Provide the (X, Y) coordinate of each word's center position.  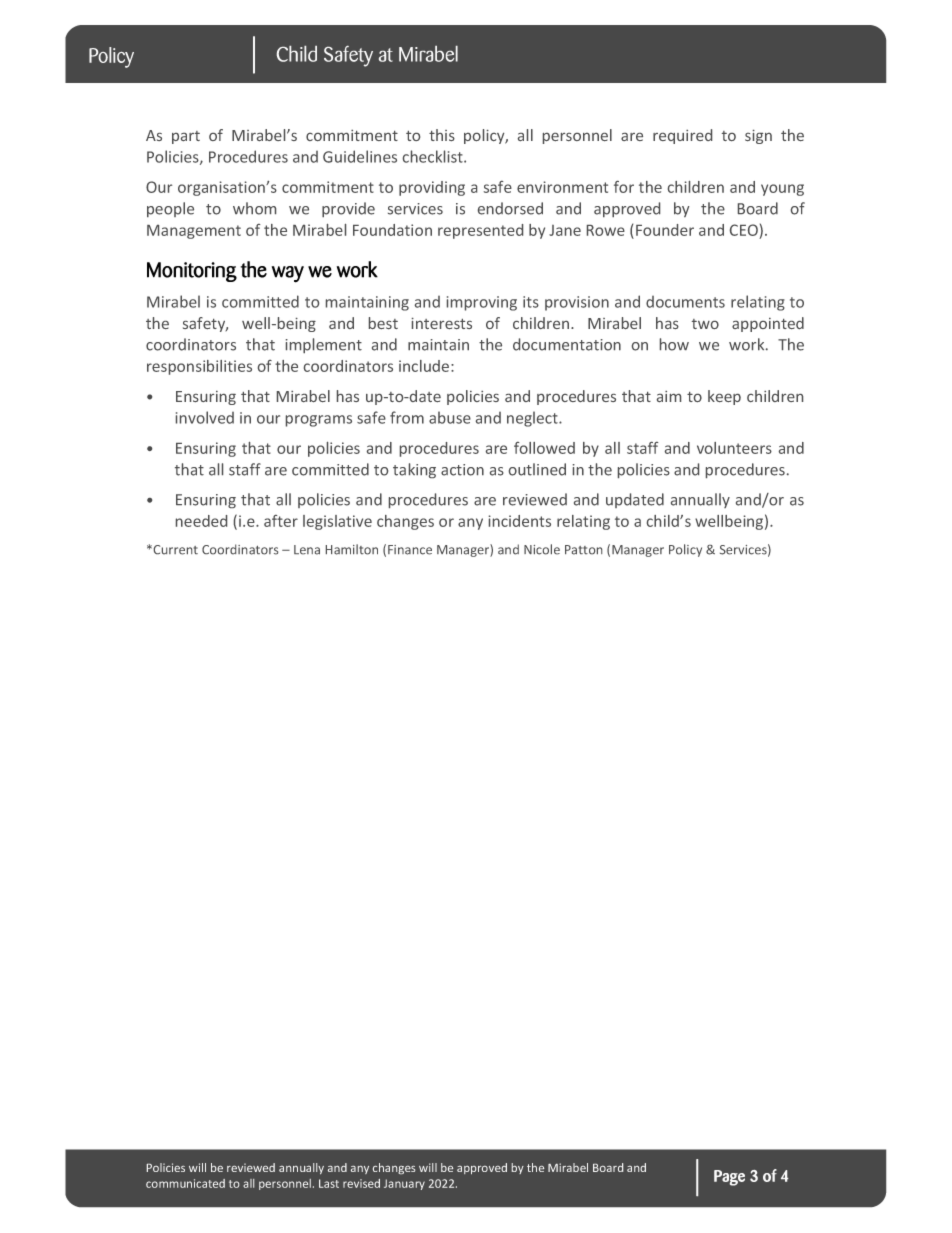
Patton (583, 550)
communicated (185, 1183)
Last (329, 1183)
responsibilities (199, 367)
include (424, 366)
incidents (520, 521)
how (674, 344)
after (281, 521)
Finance (410, 550)
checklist (434, 156)
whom (254, 208)
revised (361, 1183)
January (404, 1184)
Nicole (542, 549)
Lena (307, 550)
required (682, 136)
